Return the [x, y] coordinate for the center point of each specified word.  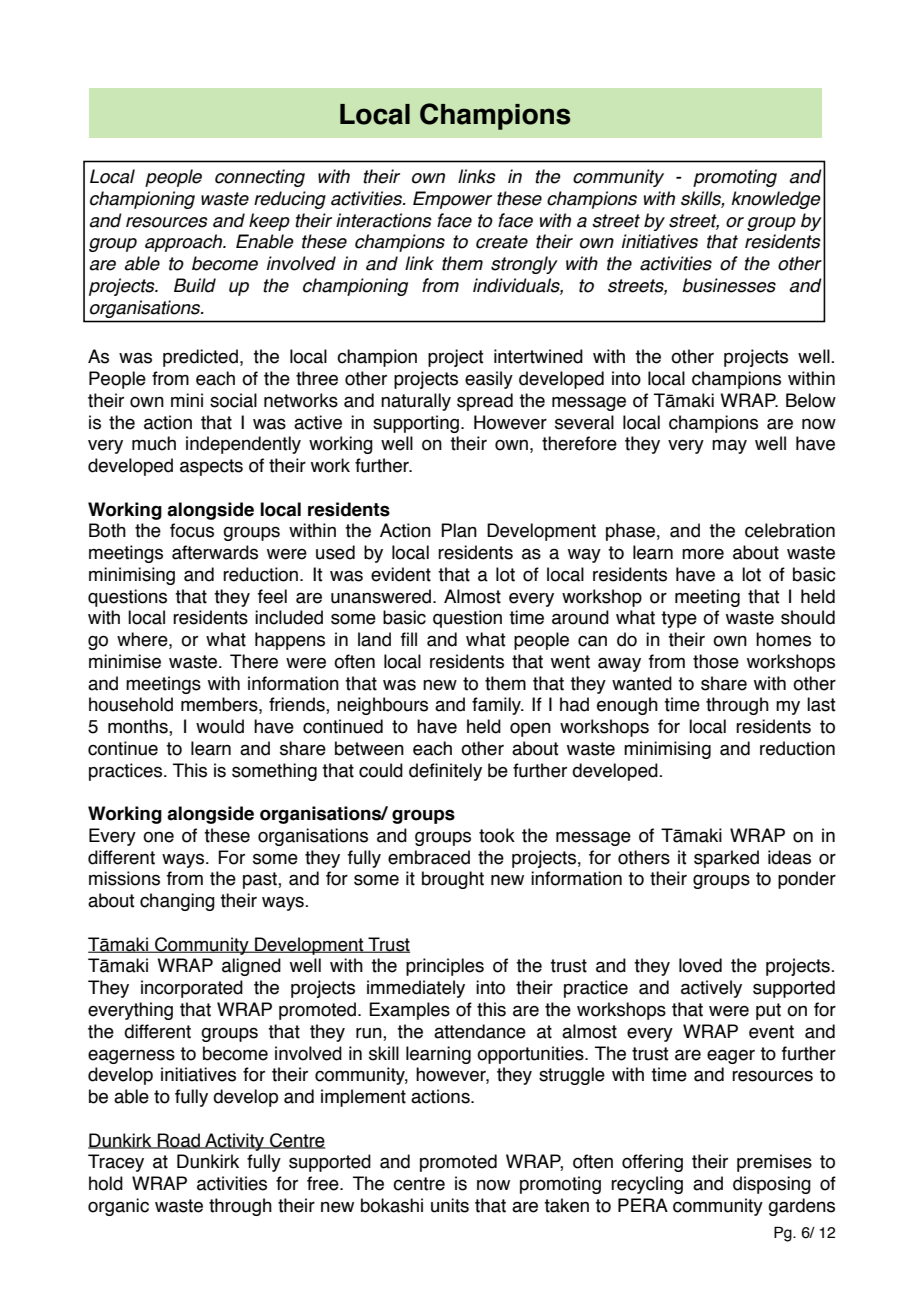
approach [185, 243]
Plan [459, 530]
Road [179, 1141]
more [703, 554]
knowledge [776, 200]
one [158, 837]
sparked [726, 859]
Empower [452, 200]
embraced [429, 857]
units [450, 1205]
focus [192, 530]
